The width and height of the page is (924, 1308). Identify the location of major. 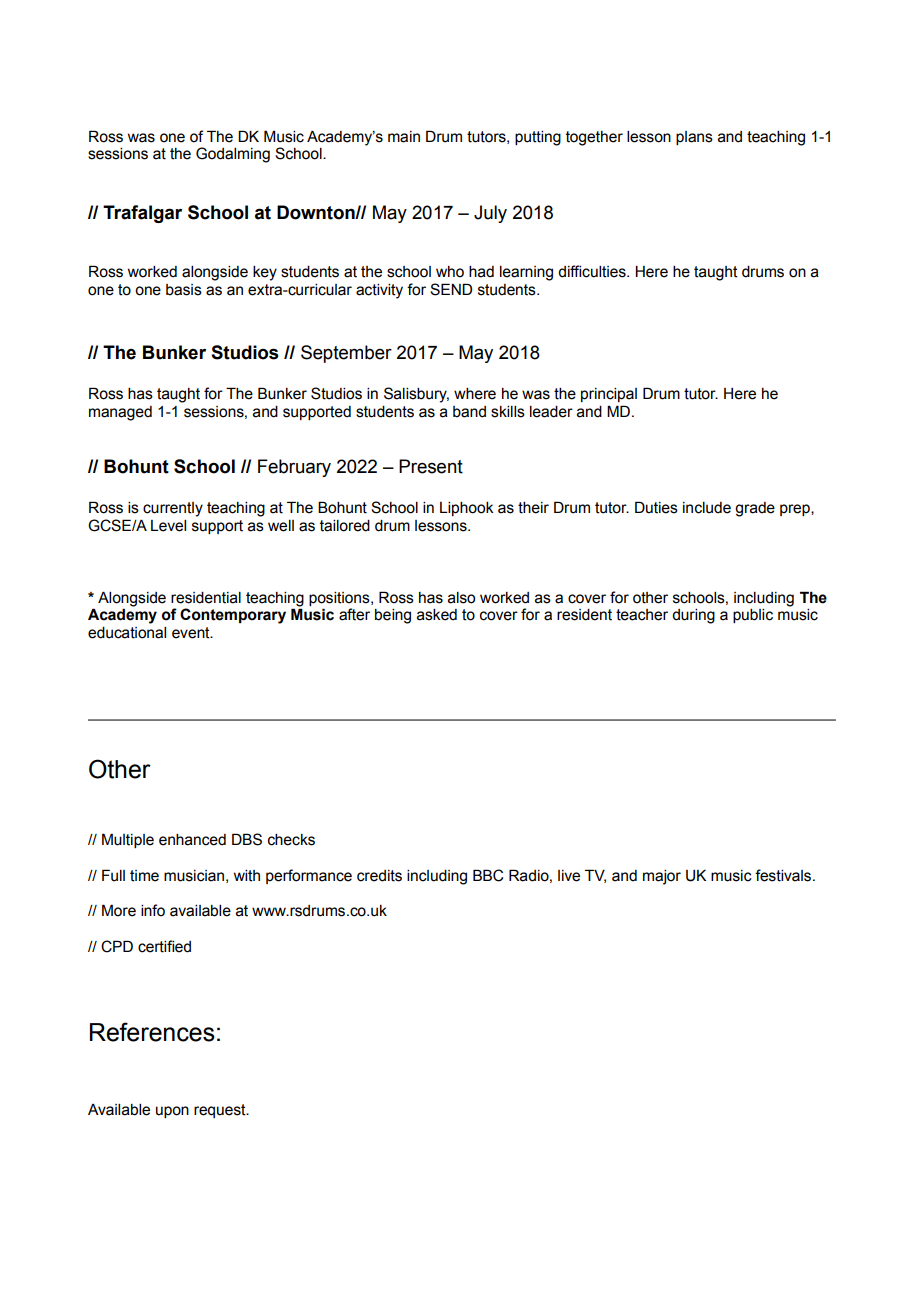
(662, 877).
